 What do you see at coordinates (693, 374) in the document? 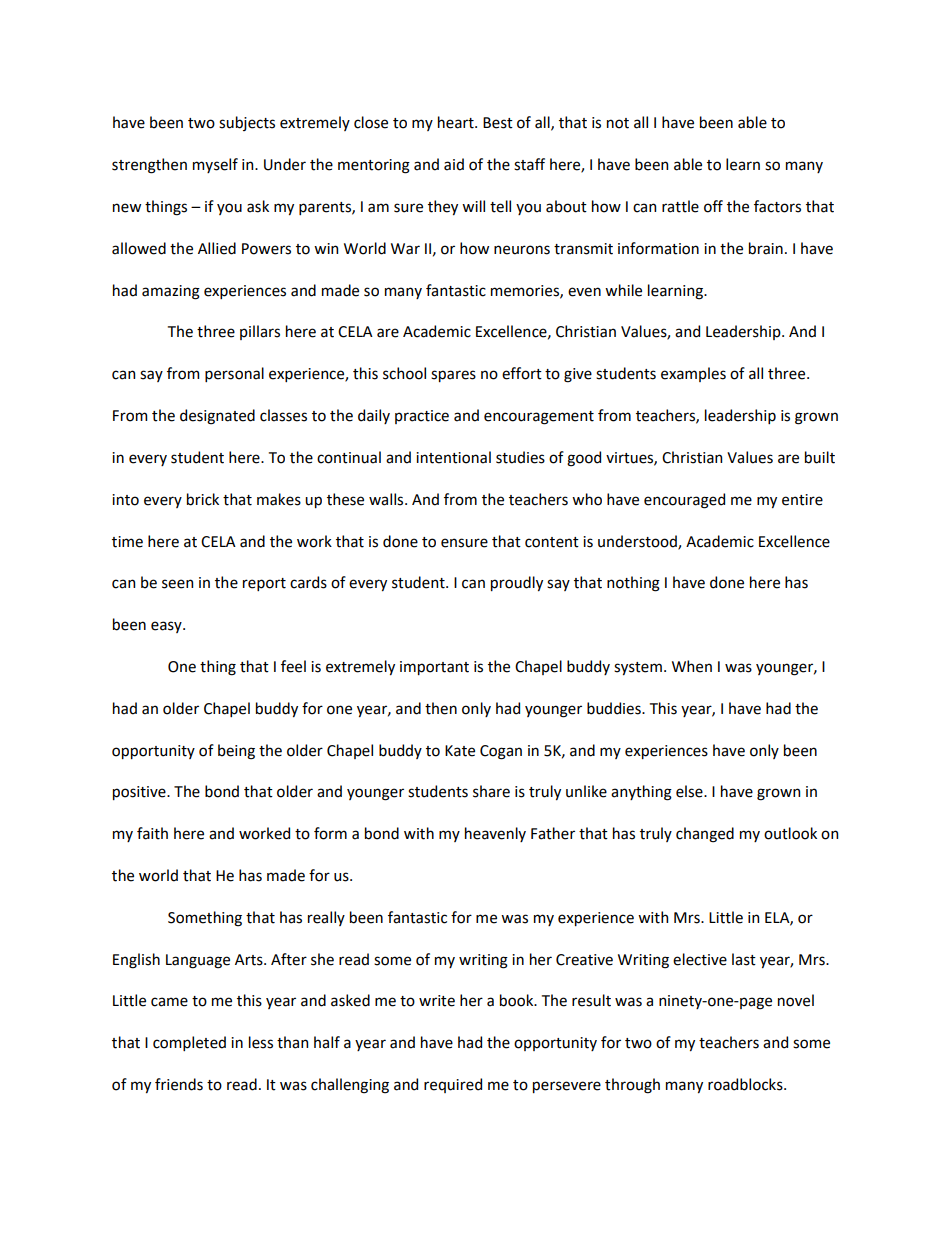
I see `examples` at bounding box center [693, 374].
